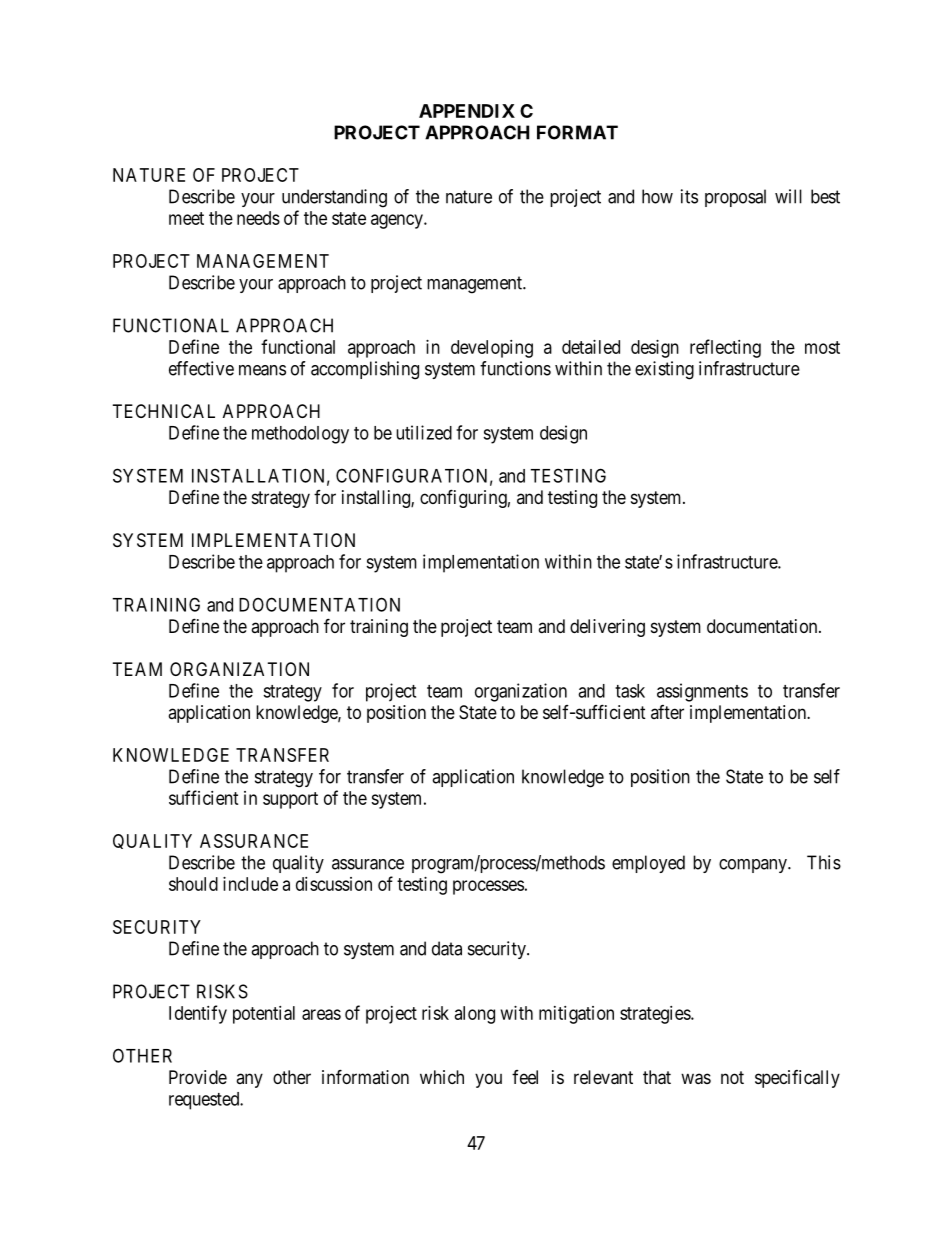  Describe the element at coordinates (732, 1077) in the screenshot. I see `not` at that location.
